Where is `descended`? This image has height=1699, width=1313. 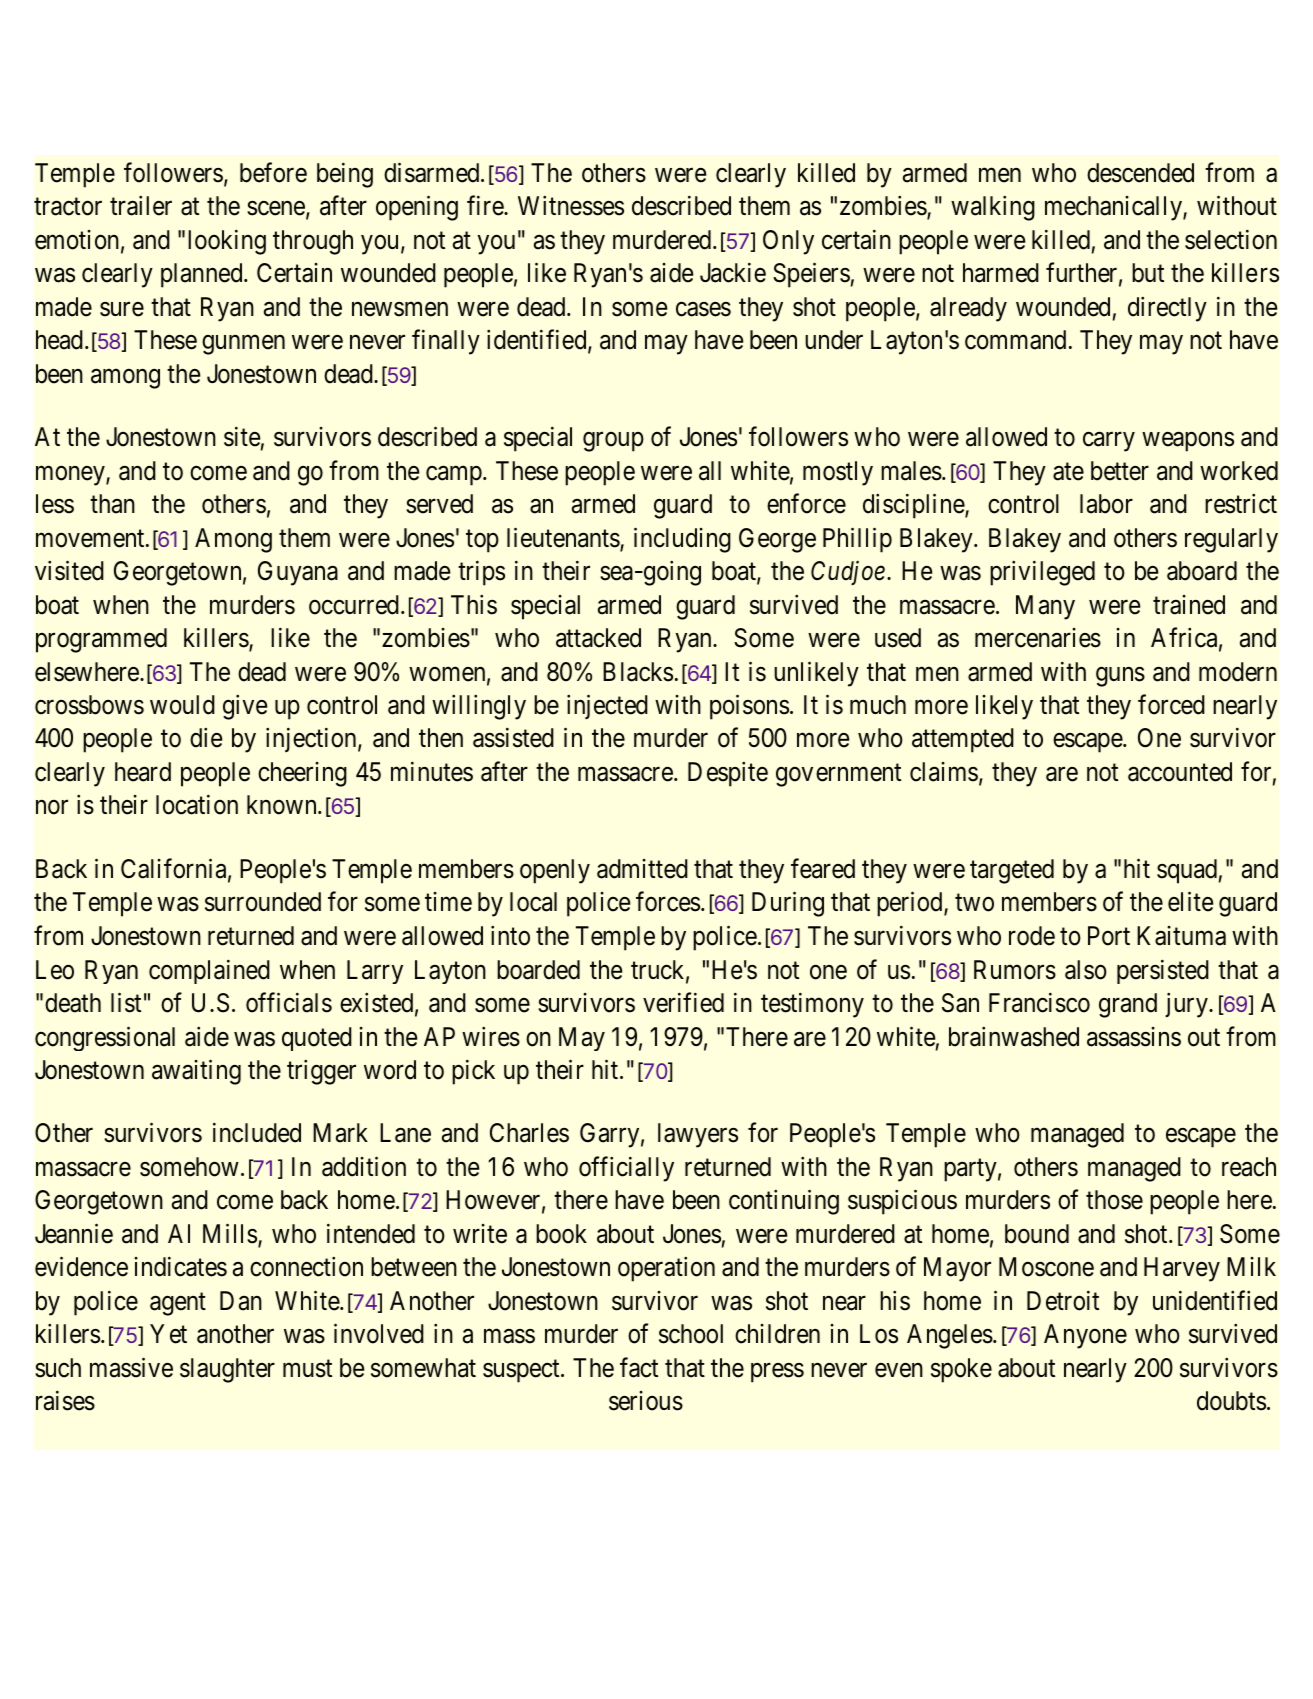 descended is located at coordinates (1140, 173).
